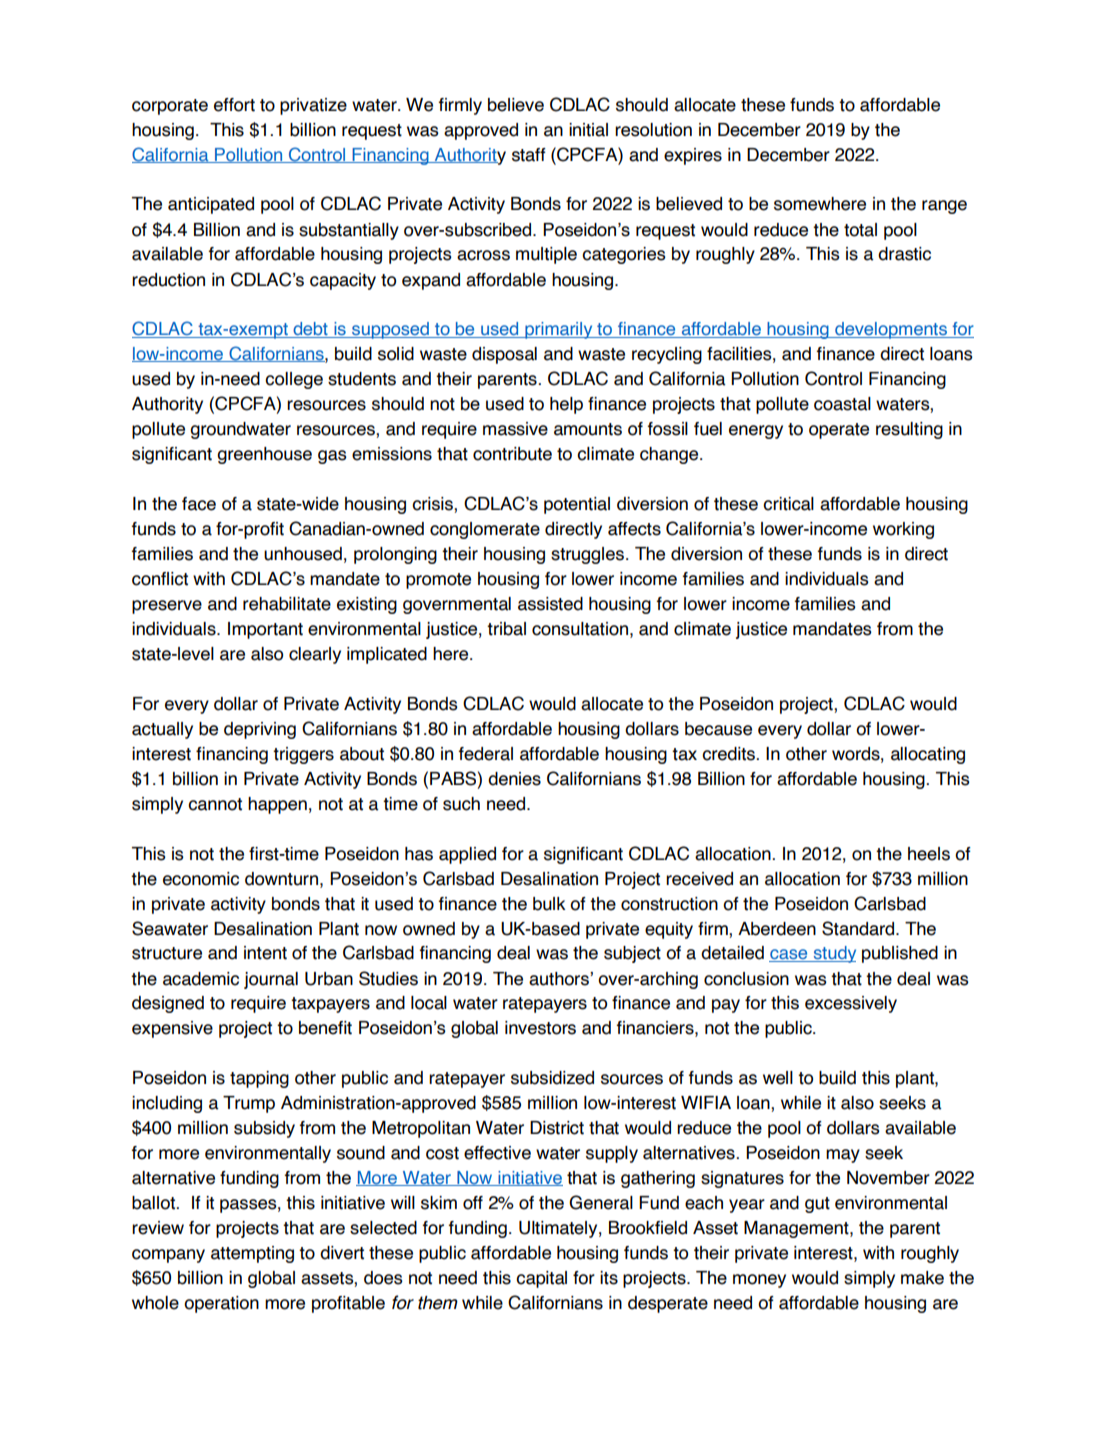 Image resolution: width=1107 pixels, height=1432 pixels. I want to click on staff, so click(529, 155).
